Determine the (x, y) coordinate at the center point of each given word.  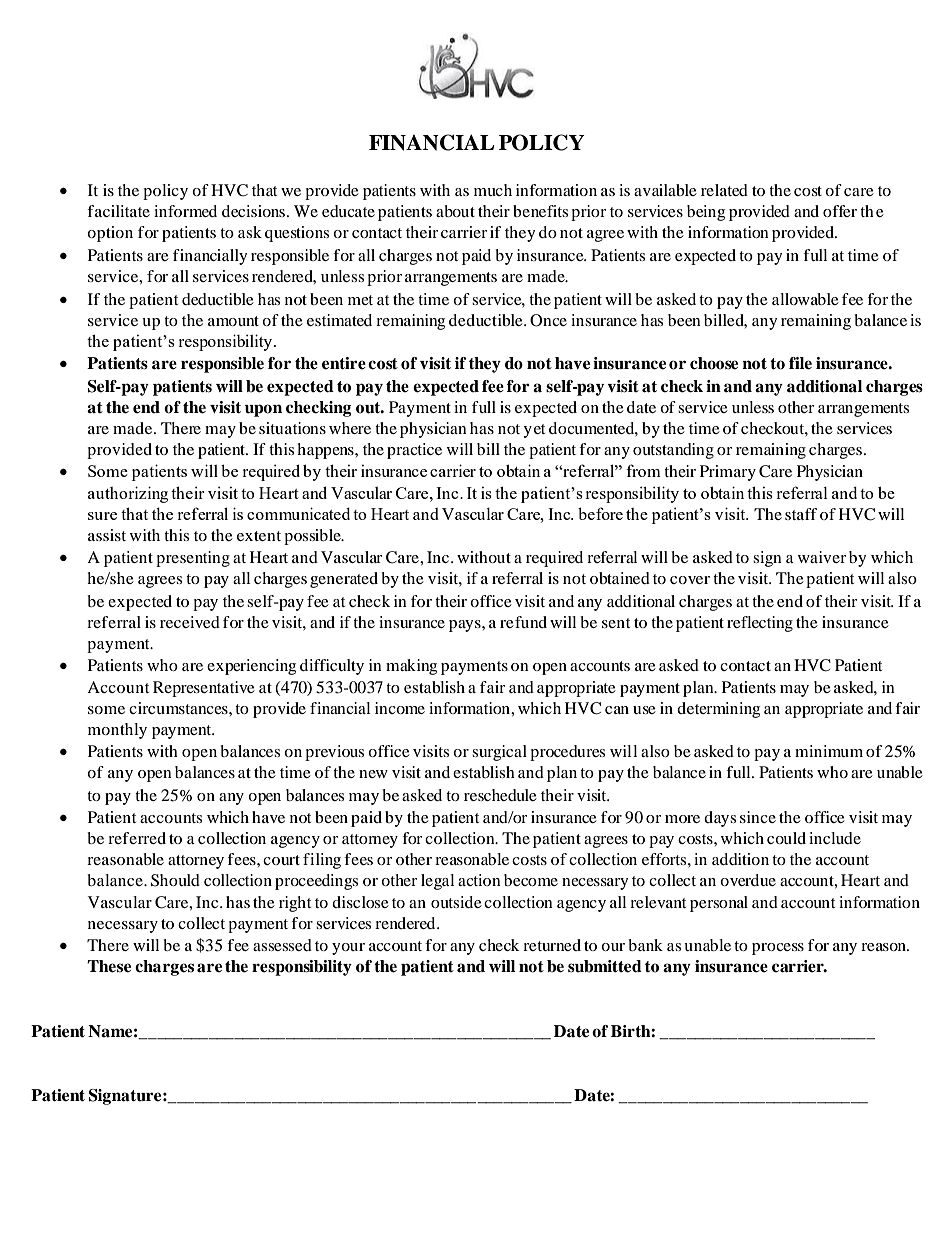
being (706, 213)
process (778, 949)
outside (456, 902)
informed (185, 211)
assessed (282, 945)
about (455, 211)
